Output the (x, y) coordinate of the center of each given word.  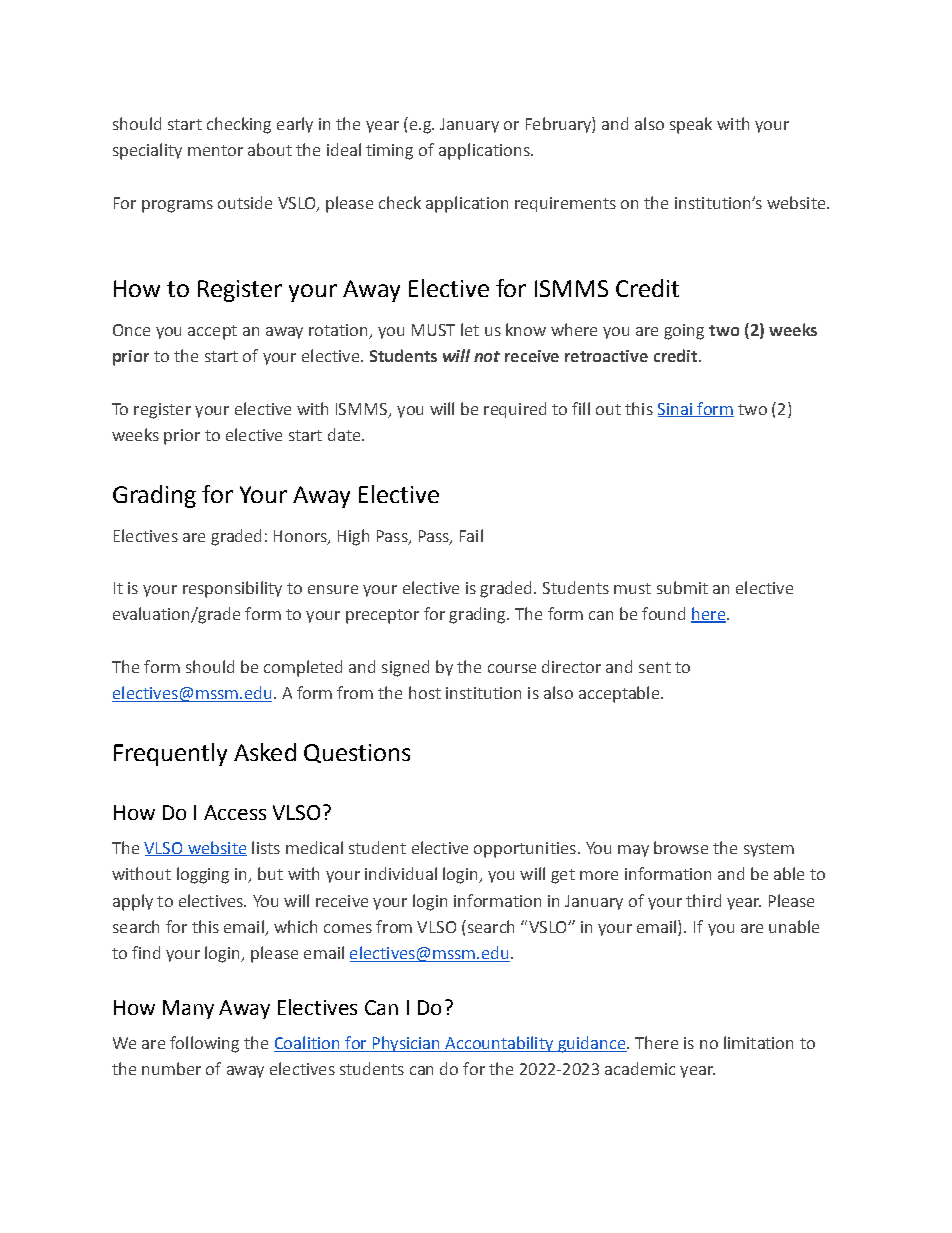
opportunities (525, 850)
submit (682, 587)
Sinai (676, 410)
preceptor (382, 616)
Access (235, 812)
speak (691, 125)
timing (389, 152)
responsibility (232, 589)
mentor (215, 150)
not (487, 356)
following (204, 1044)
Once (131, 330)
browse (681, 847)
